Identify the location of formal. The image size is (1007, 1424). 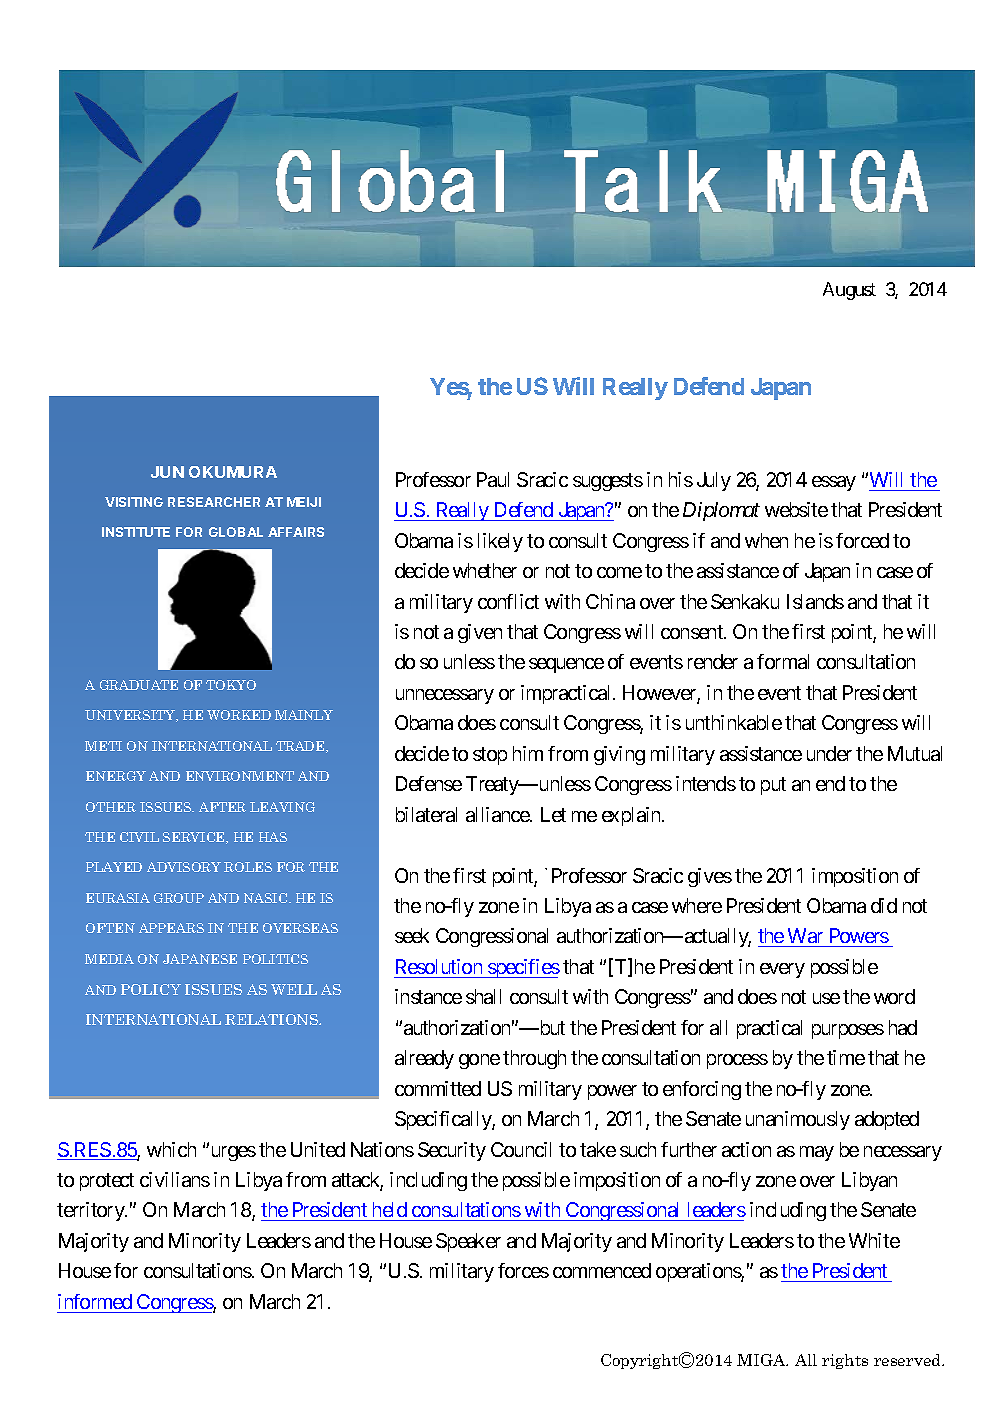
(783, 661).
